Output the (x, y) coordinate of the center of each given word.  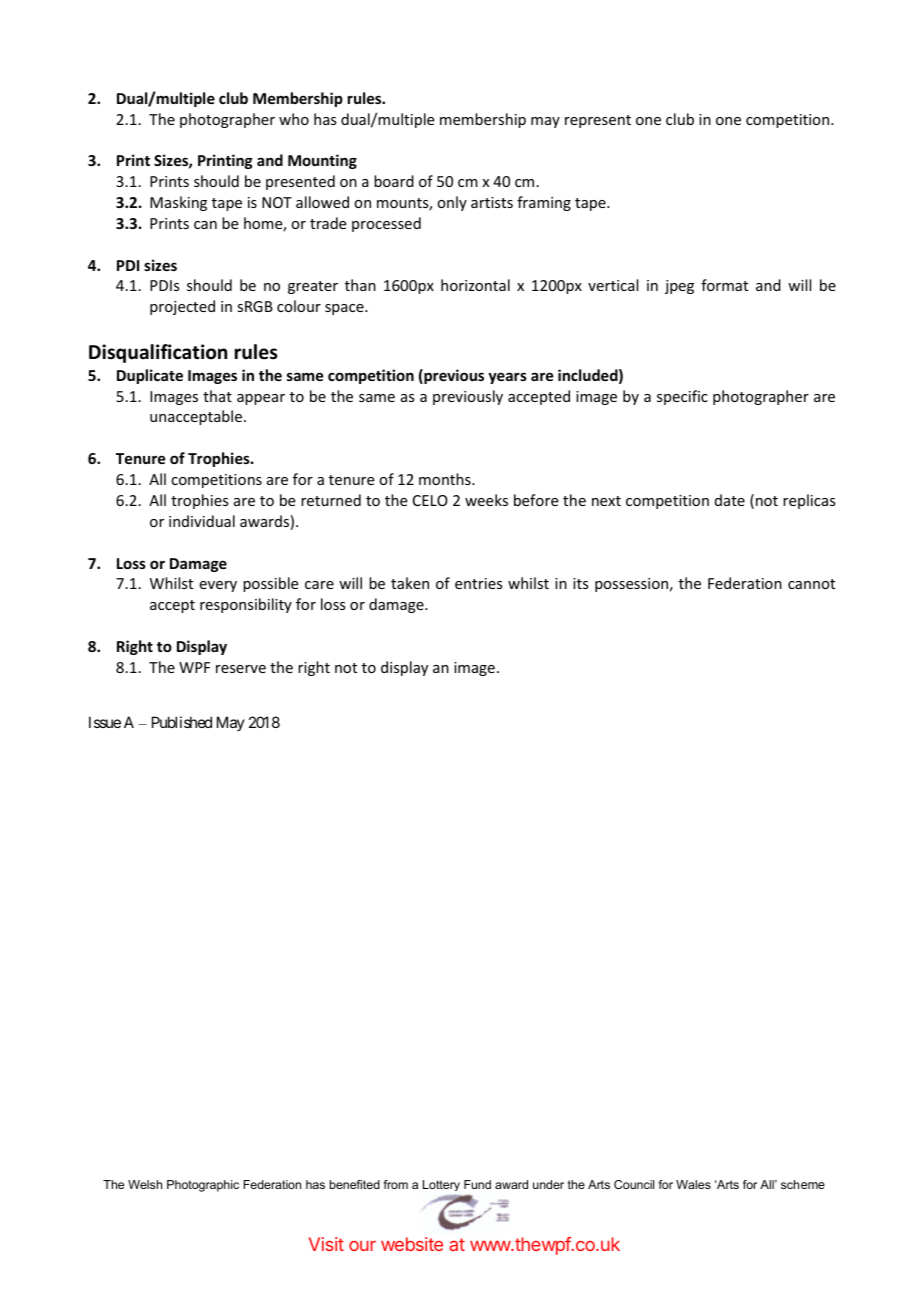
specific (682, 397)
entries (478, 583)
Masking (178, 203)
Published (182, 722)
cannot (811, 584)
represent (598, 121)
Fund (477, 1184)
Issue (105, 722)
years (507, 378)
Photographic (203, 1186)
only (452, 203)
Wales (693, 1184)
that (217, 396)
